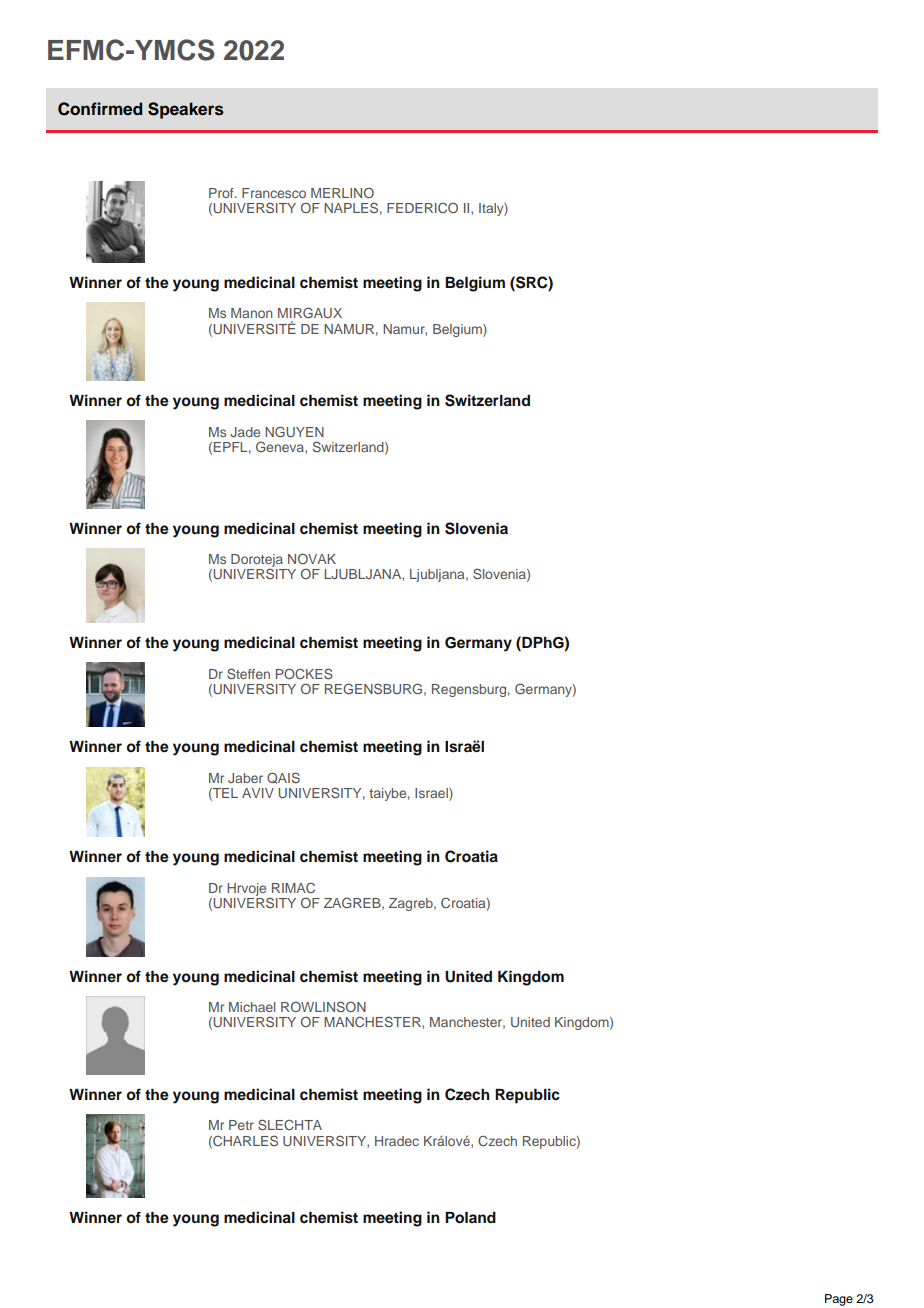 The height and width of the image is (1308, 924). Describe the element at coordinates (274, 193) in the image. I see `Francesco` at that location.
